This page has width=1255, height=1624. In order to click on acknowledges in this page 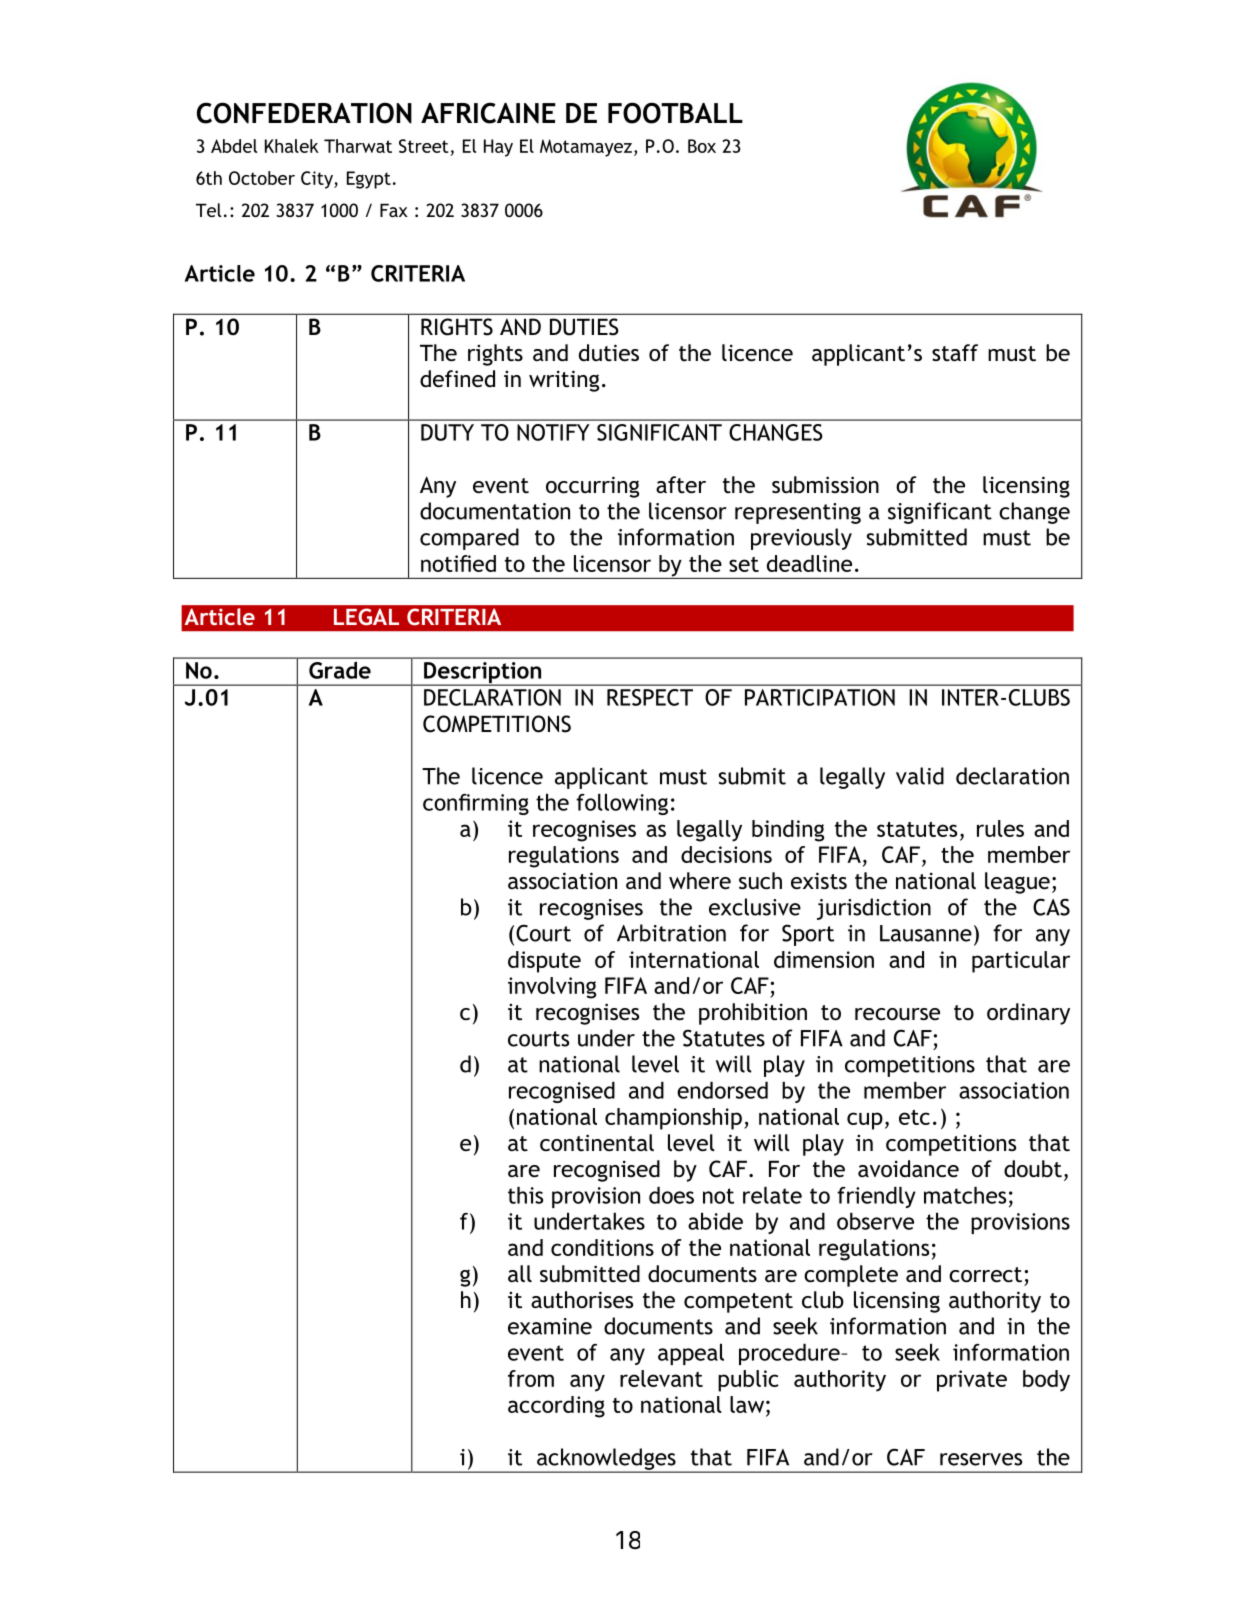, I will do `click(606, 1460)`.
